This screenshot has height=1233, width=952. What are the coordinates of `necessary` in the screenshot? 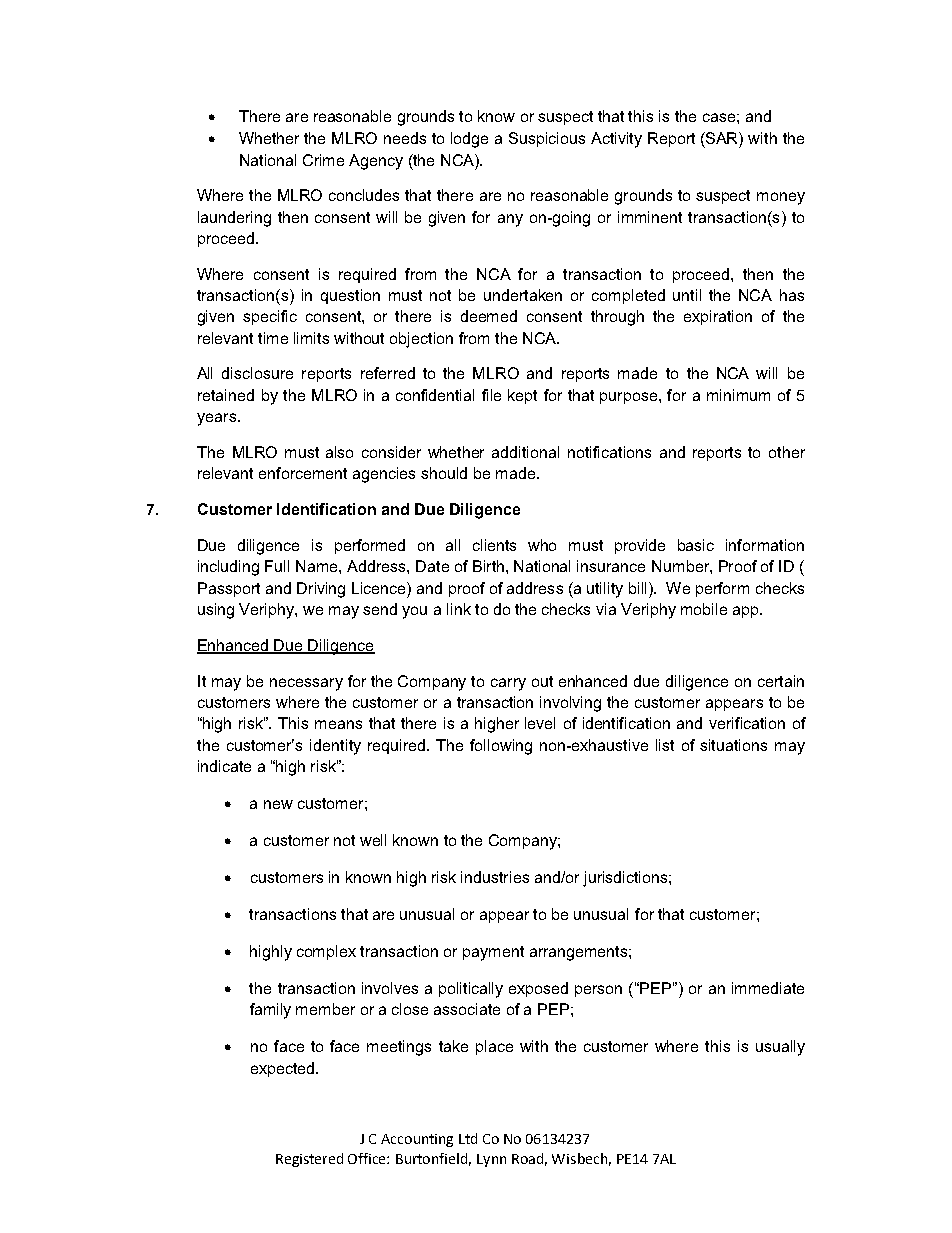 It's located at (306, 684).
